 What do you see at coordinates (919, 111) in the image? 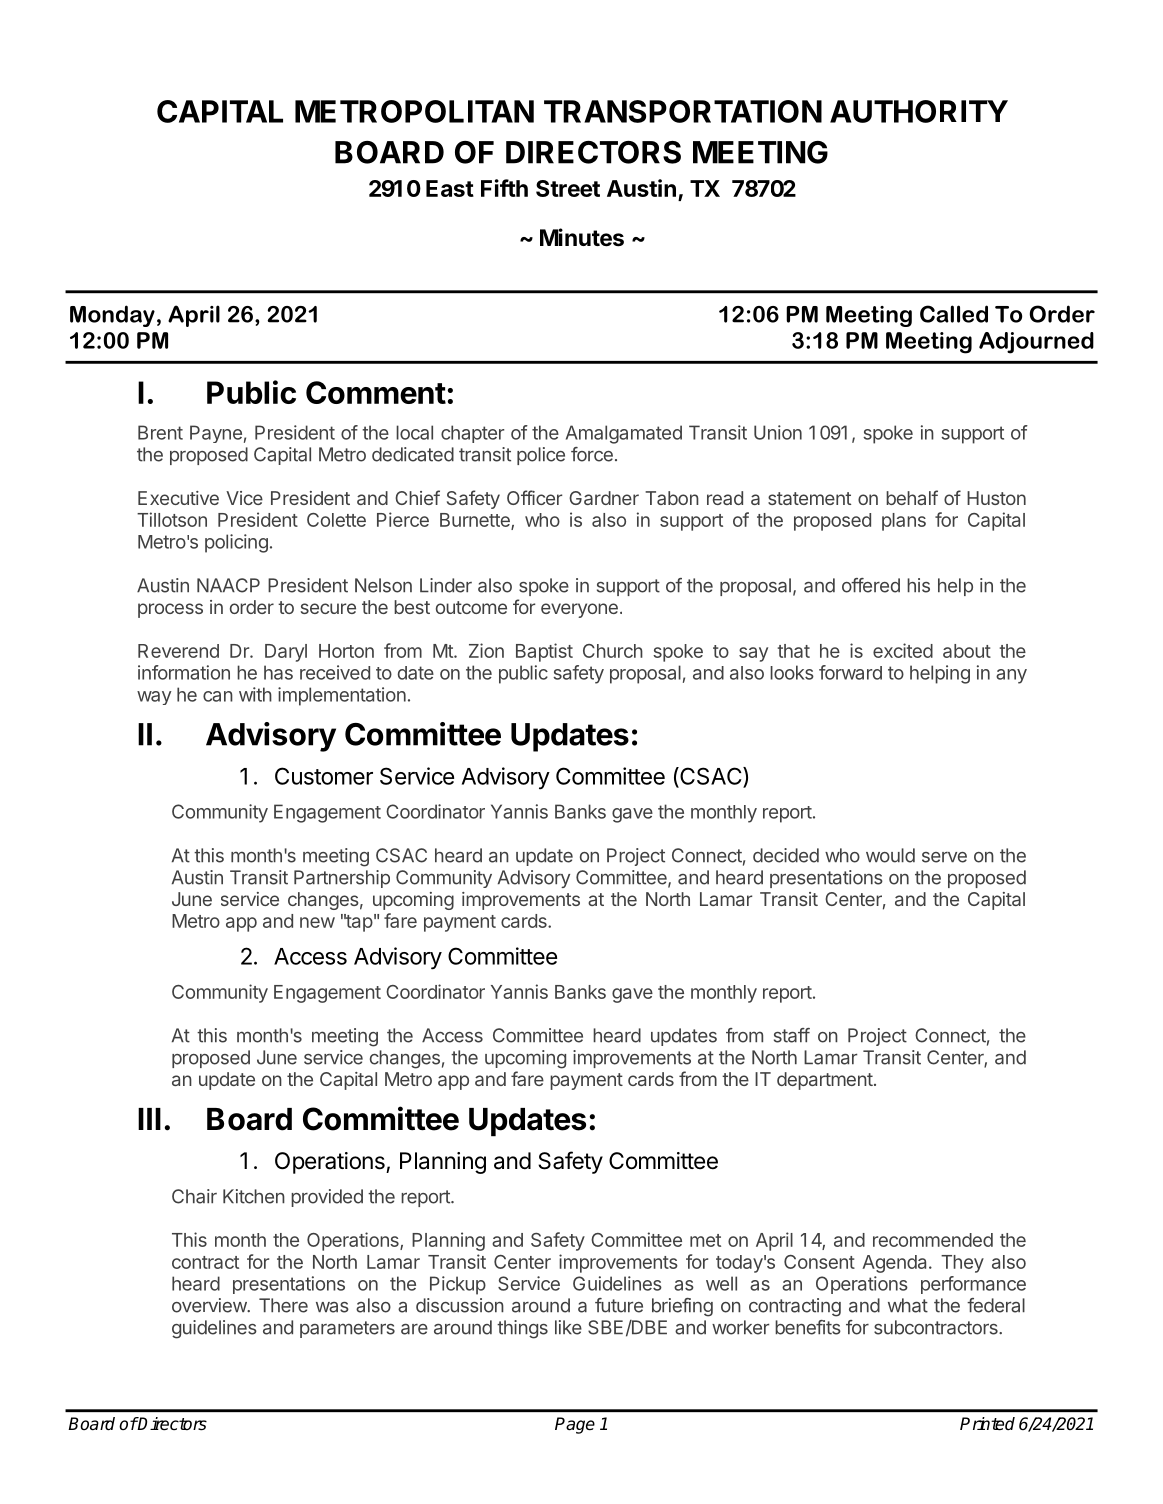
I see `AUTHORITY` at bounding box center [919, 111].
